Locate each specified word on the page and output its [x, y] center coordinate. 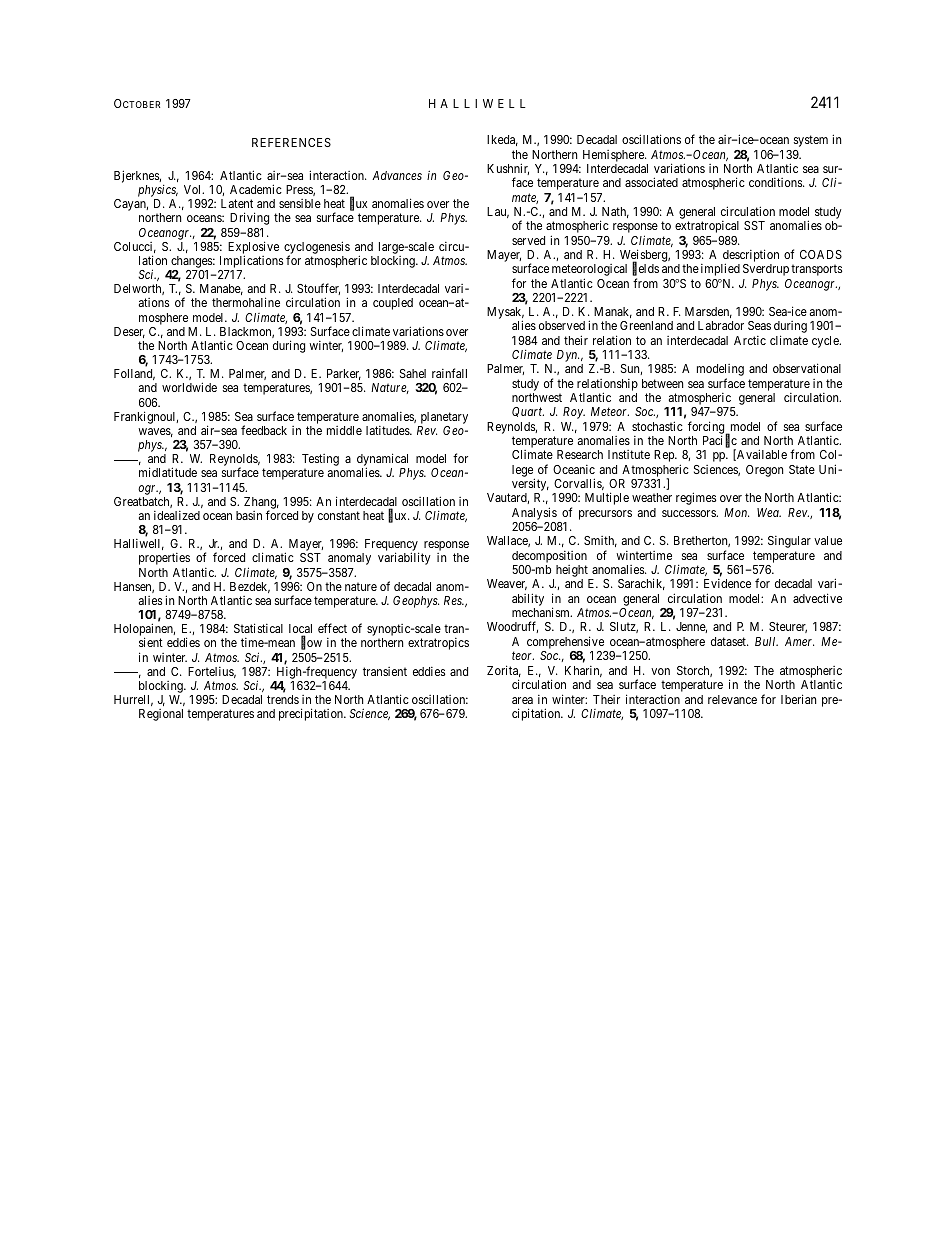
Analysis [534, 513]
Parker [344, 374]
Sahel [413, 373]
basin [249, 515]
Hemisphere [614, 156]
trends [283, 699]
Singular [789, 542]
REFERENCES [291, 142]
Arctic [750, 340]
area [522, 700]
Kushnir [508, 169]
